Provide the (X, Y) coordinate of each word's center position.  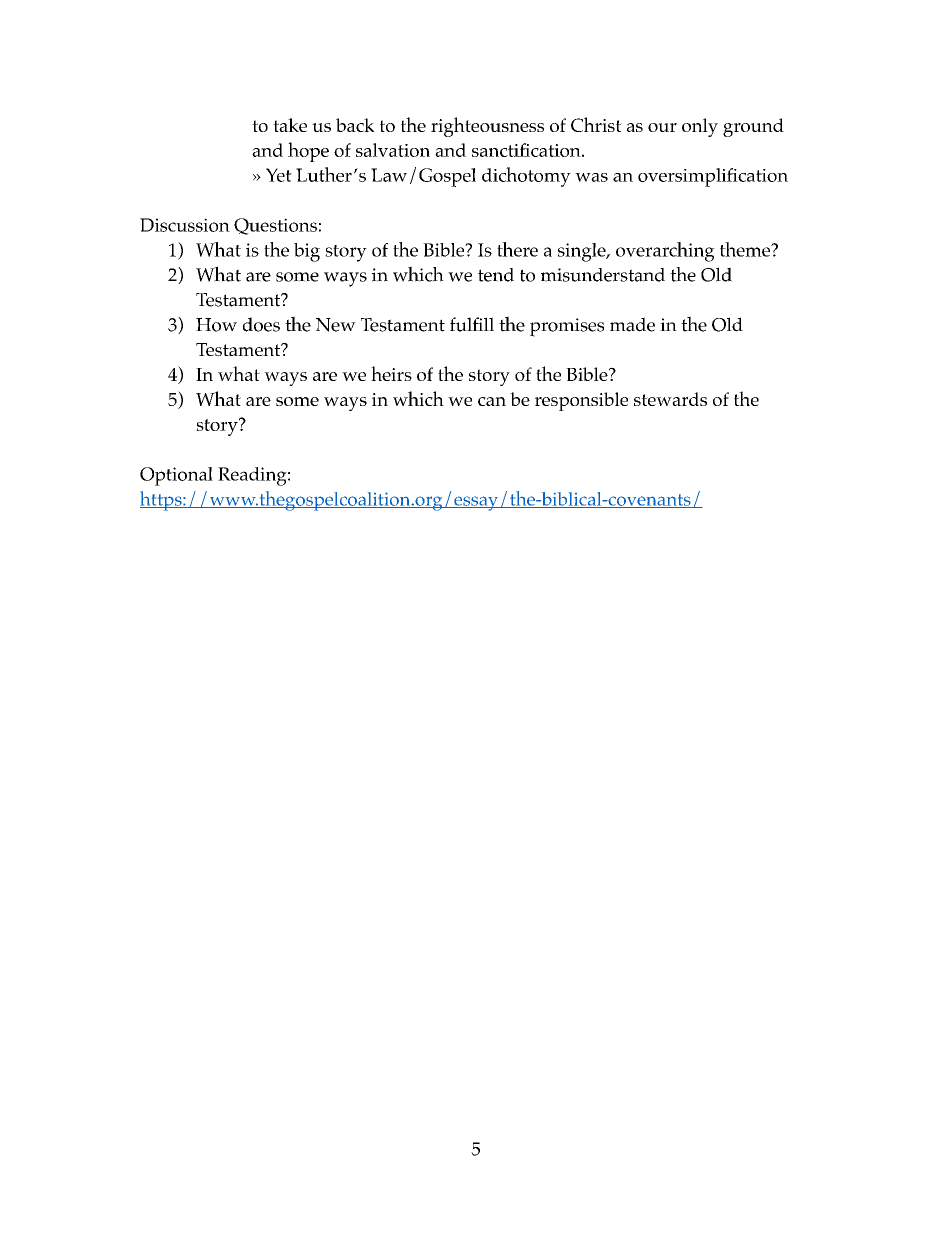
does (261, 324)
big (307, 252)
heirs (391, 373)
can (492, 401)
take (290, 125)
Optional (176, 476)
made (632, 324)
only (700, 127)
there (517, 249)
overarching (665, 252)
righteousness (487, 127)
